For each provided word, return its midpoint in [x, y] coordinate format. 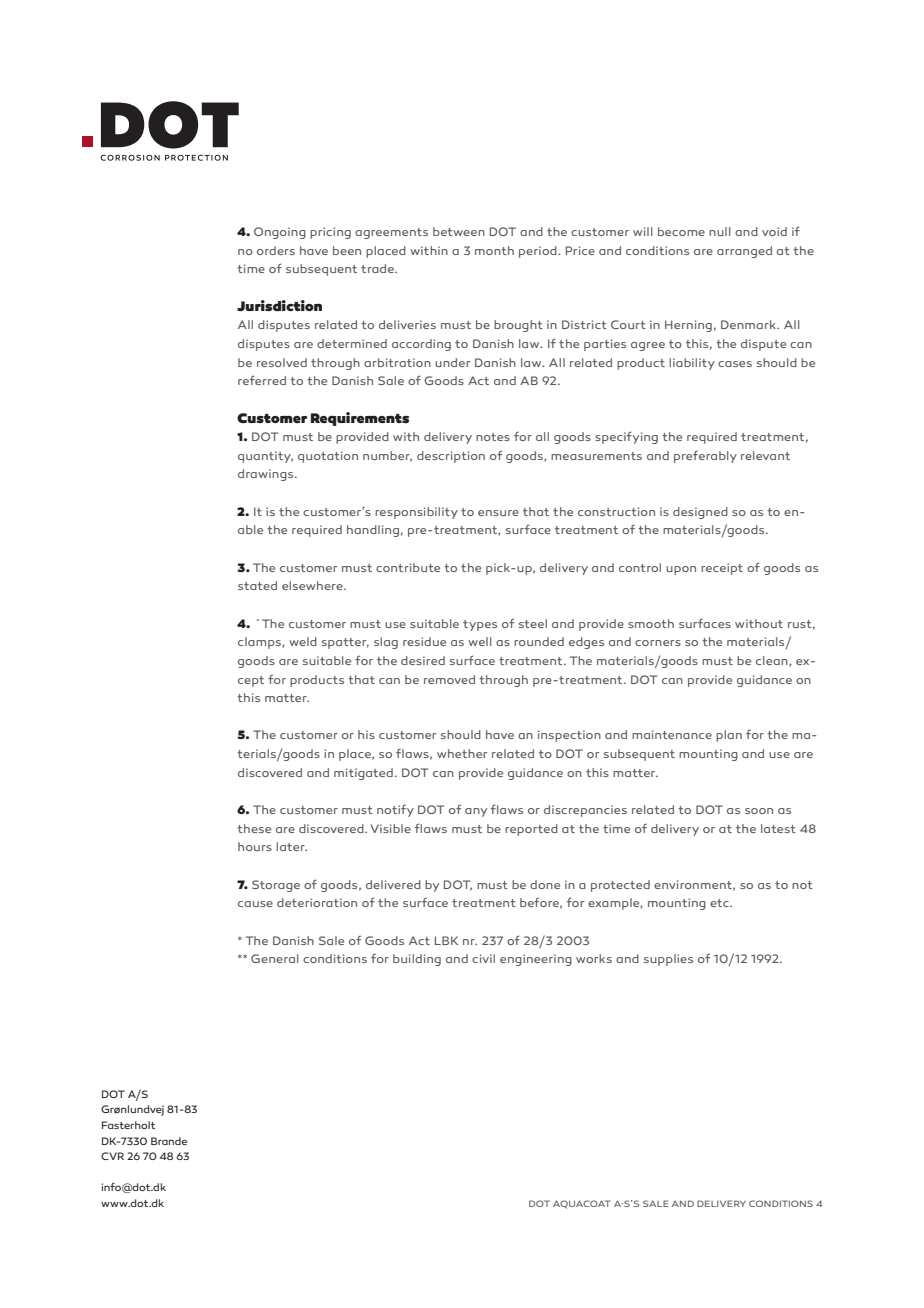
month [494, 250]
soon [759, 811]
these [254, 828]
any [476, 812]
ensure [498, 513]
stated [257, 585]
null [720, 231]
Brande [169, 1141]
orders [276, 250]
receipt [722, 569]
